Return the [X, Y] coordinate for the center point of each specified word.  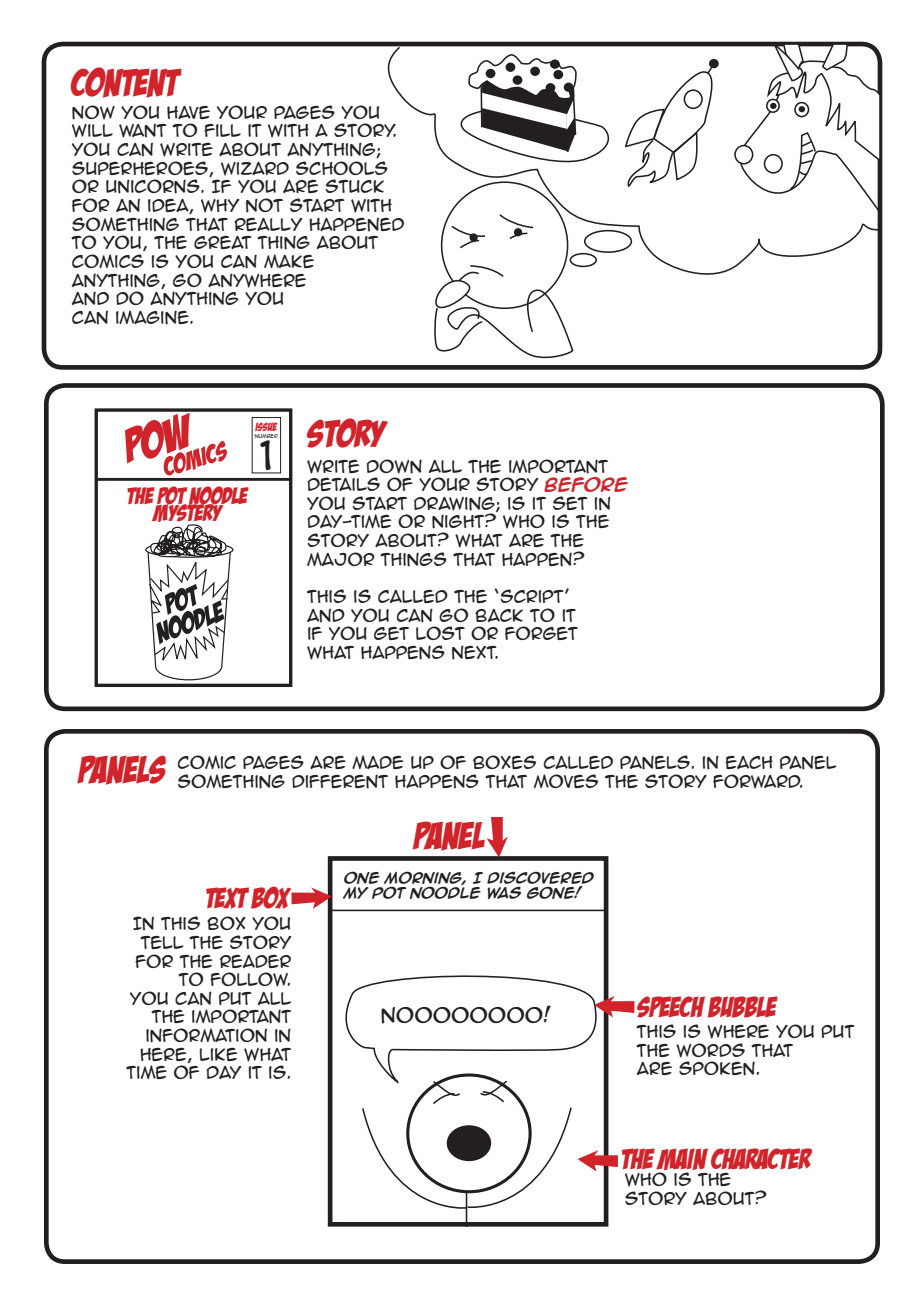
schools [342, 168]
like [219, 1054]
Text [227, 898]
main [682, 1159]
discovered [540, 877]
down [394, 466]
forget [541, 633]
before [586, 484]
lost [440, 633]
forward [758, 781]
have [188, 112]
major [341, 559]
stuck [354, 186]
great [223, 242]
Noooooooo [463, 1015]
